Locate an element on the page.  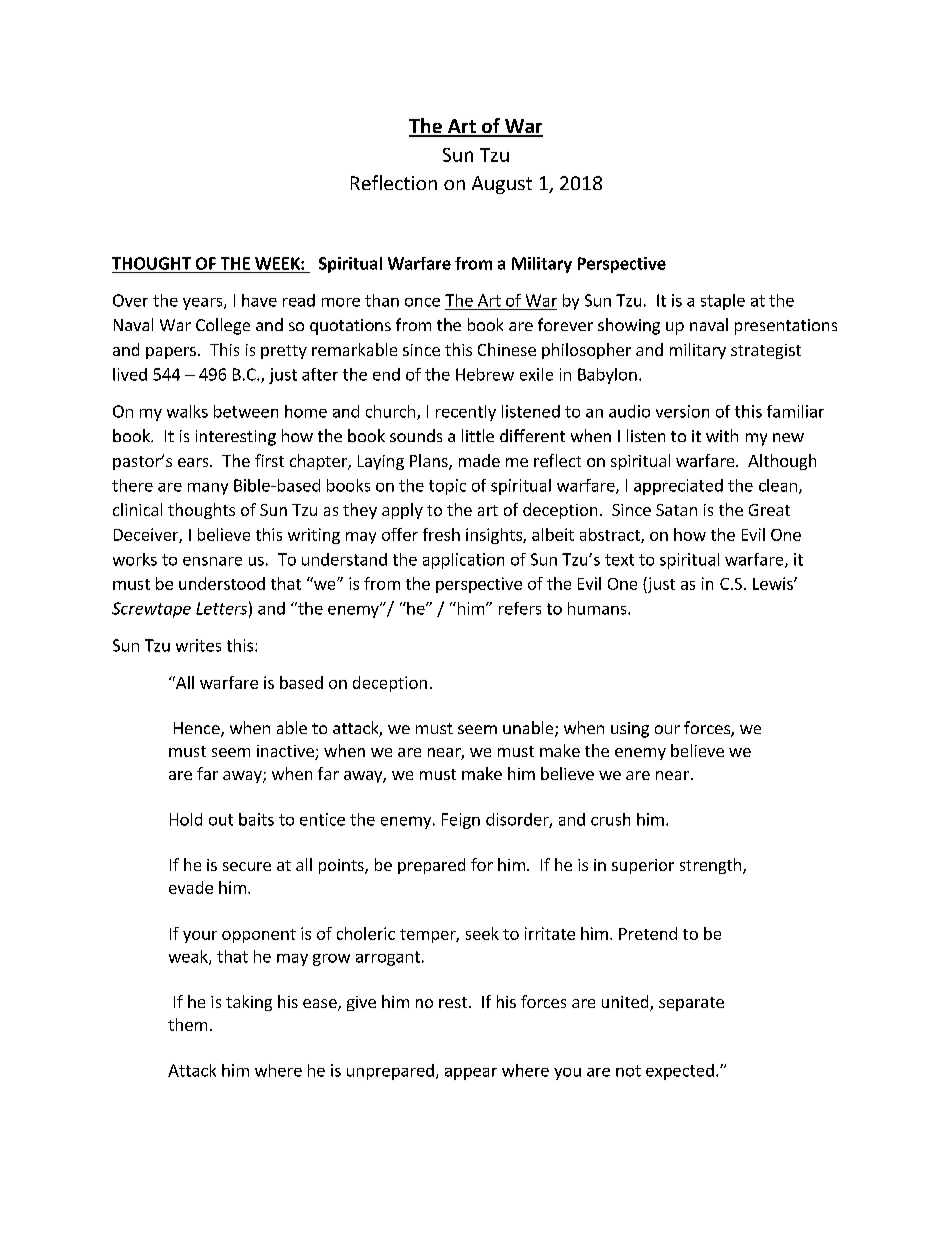
staple is located at coordinates (723, 302).
